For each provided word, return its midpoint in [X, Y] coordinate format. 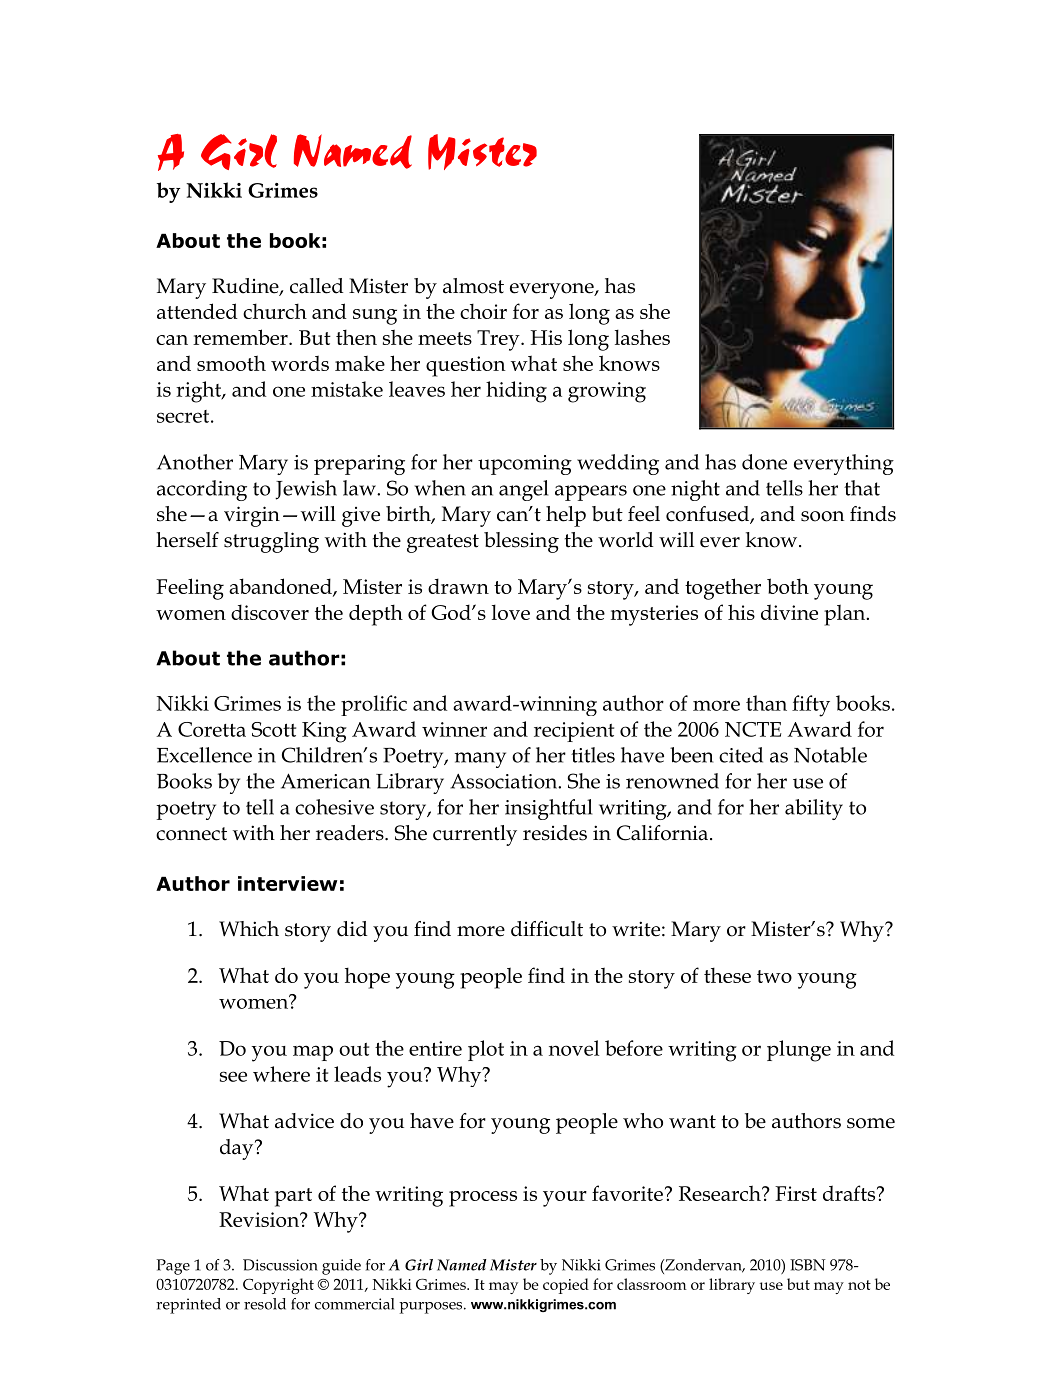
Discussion [280, 1265]
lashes [642, 337]
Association [505, 781]
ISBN [808, 1265]
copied [566, 1286]
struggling [271, 542]
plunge [799, 1051]
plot [486, 1050]
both [788, 586]
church [275, 311]
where [281, 1074]
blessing [521, 542]
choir [483, 311]
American [325, 781]
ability [814, 809]
